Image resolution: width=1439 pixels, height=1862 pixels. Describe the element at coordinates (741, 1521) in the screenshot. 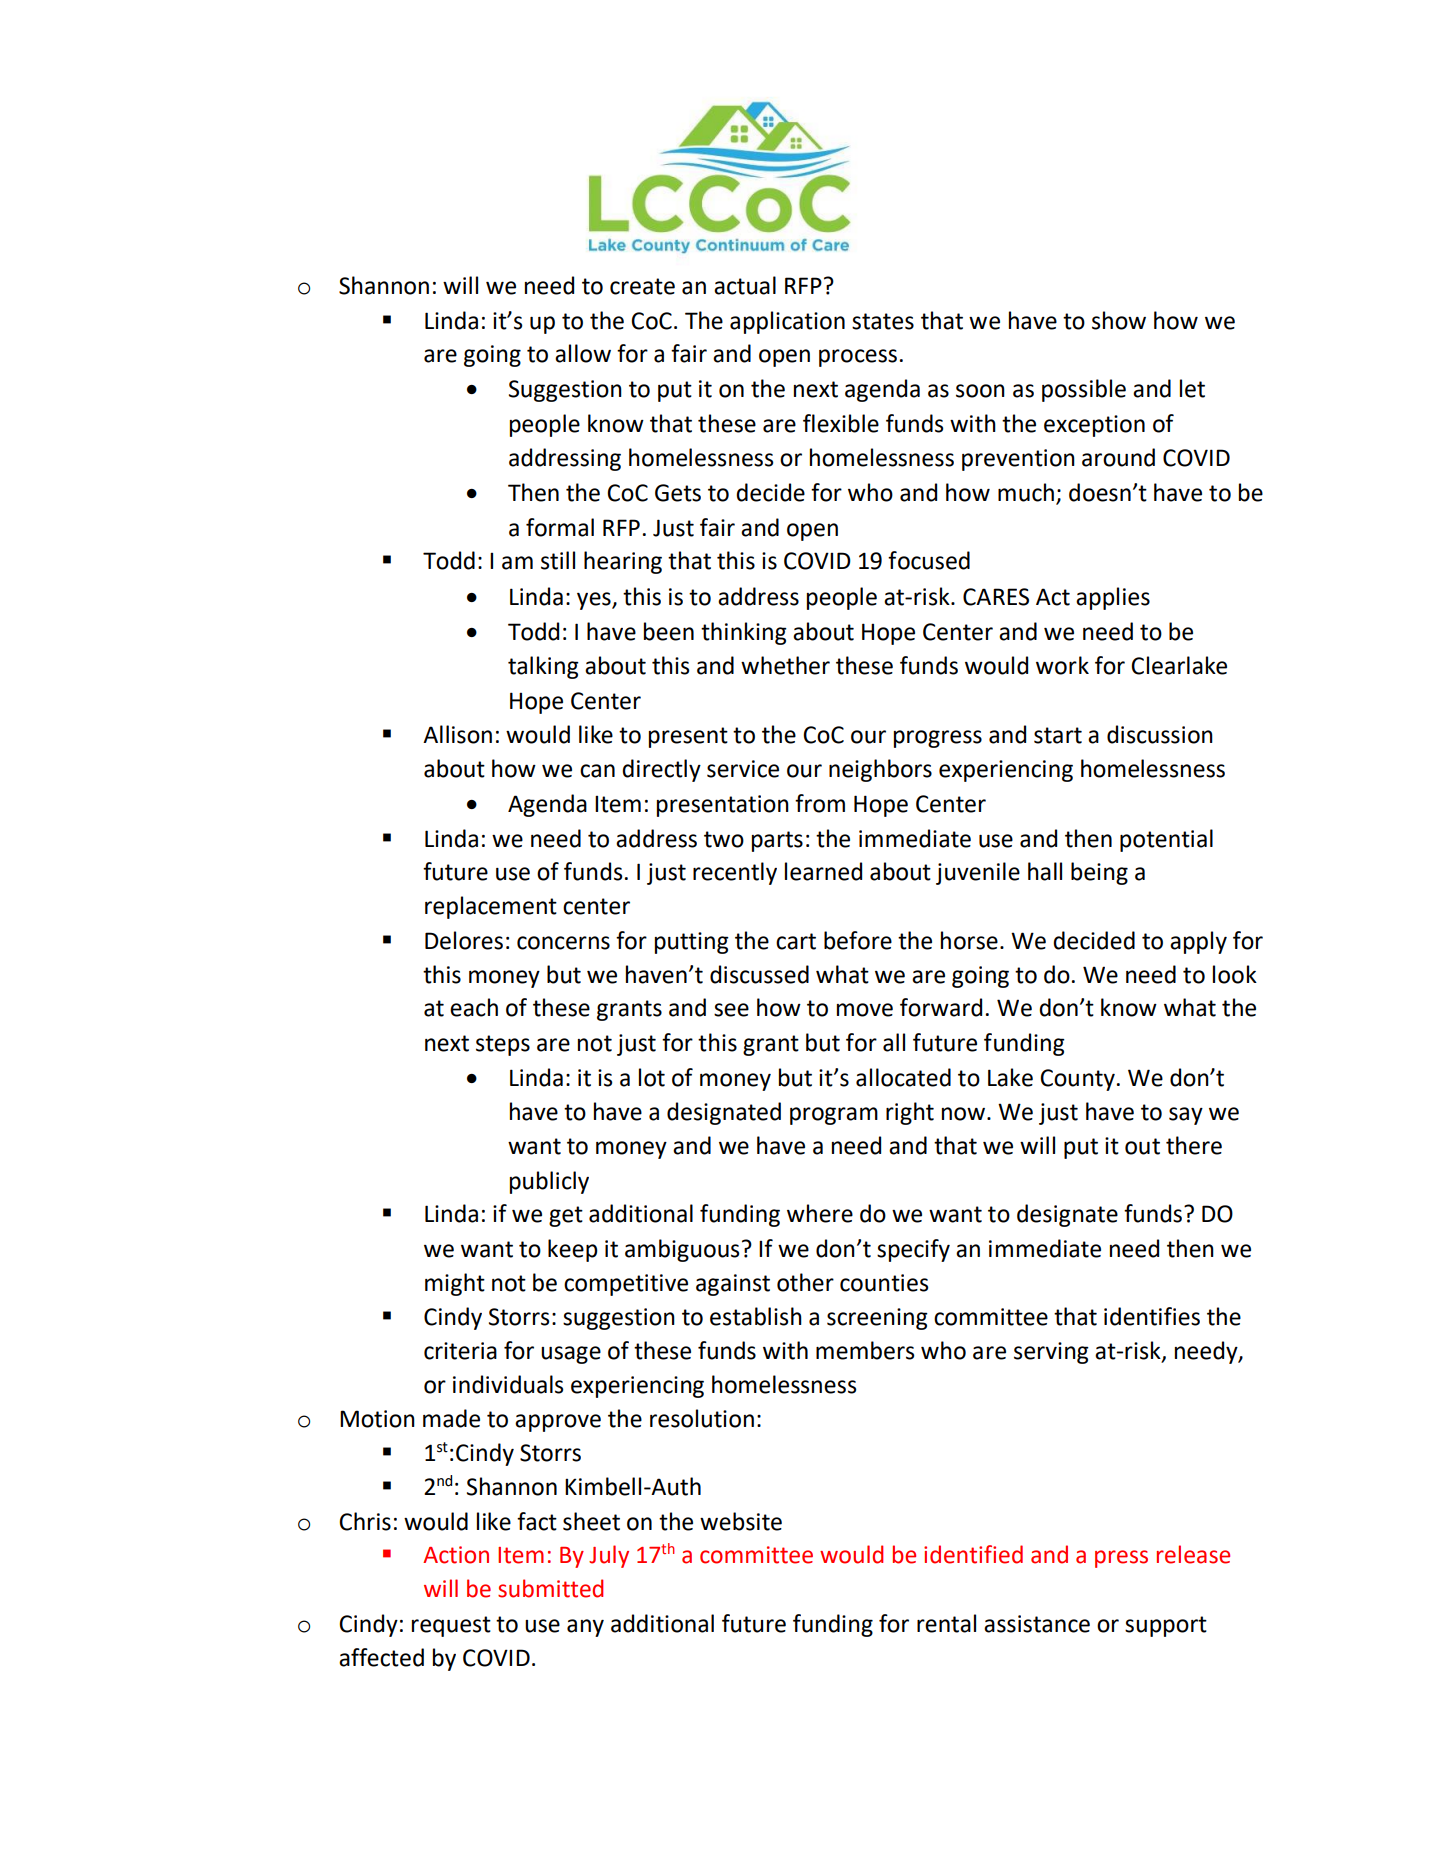

I see `website` at that location.
